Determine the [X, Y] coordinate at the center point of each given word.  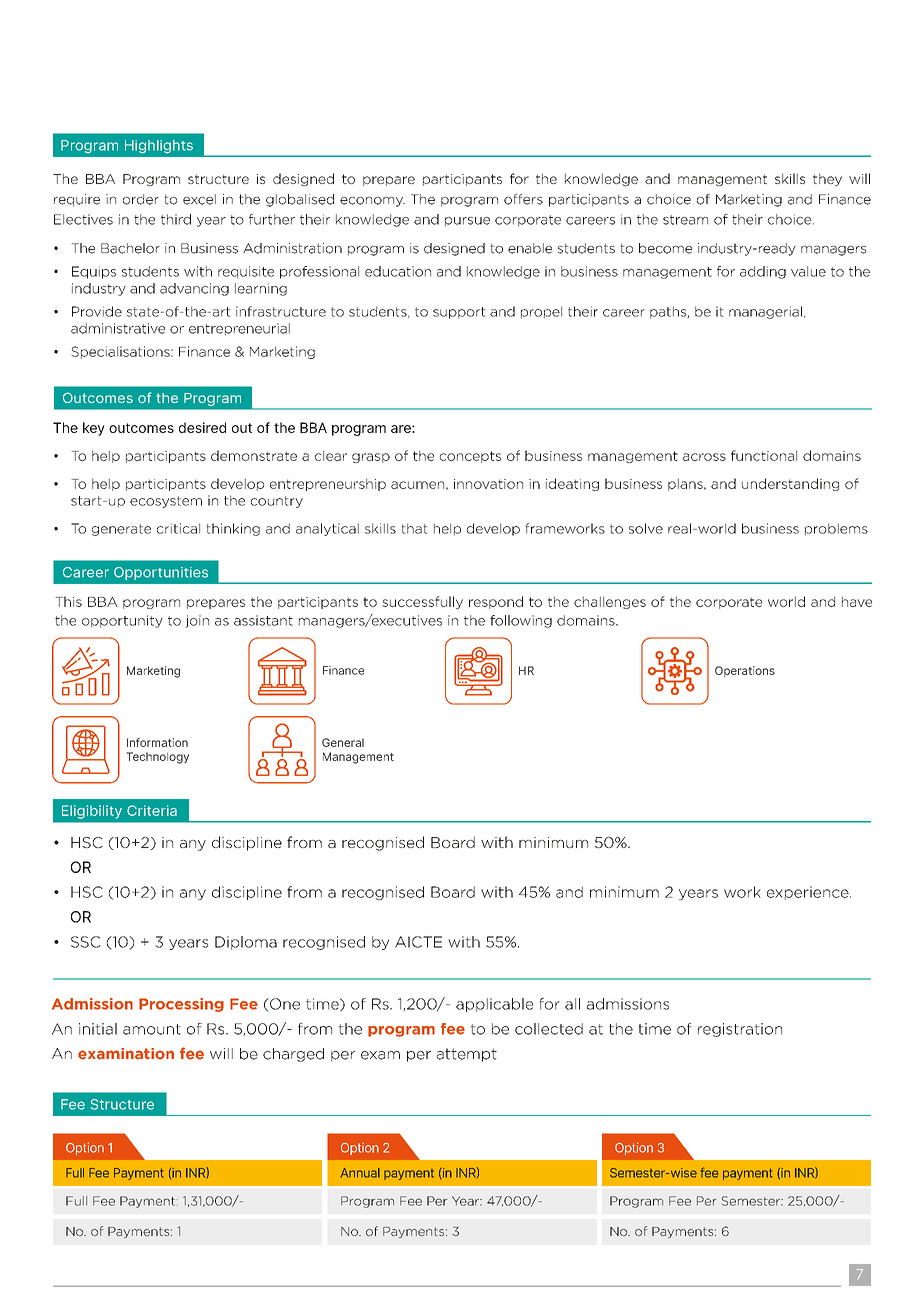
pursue [467, 222]
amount [152, 1029]
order [141, 199]
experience [809, 893]
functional [764, 455]
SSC [86, 942]
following [521, 621]
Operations [745, 671]
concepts [470, 457]
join [197, 621]
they [827, 179]
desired [202, 427]
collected [549, 1029]
